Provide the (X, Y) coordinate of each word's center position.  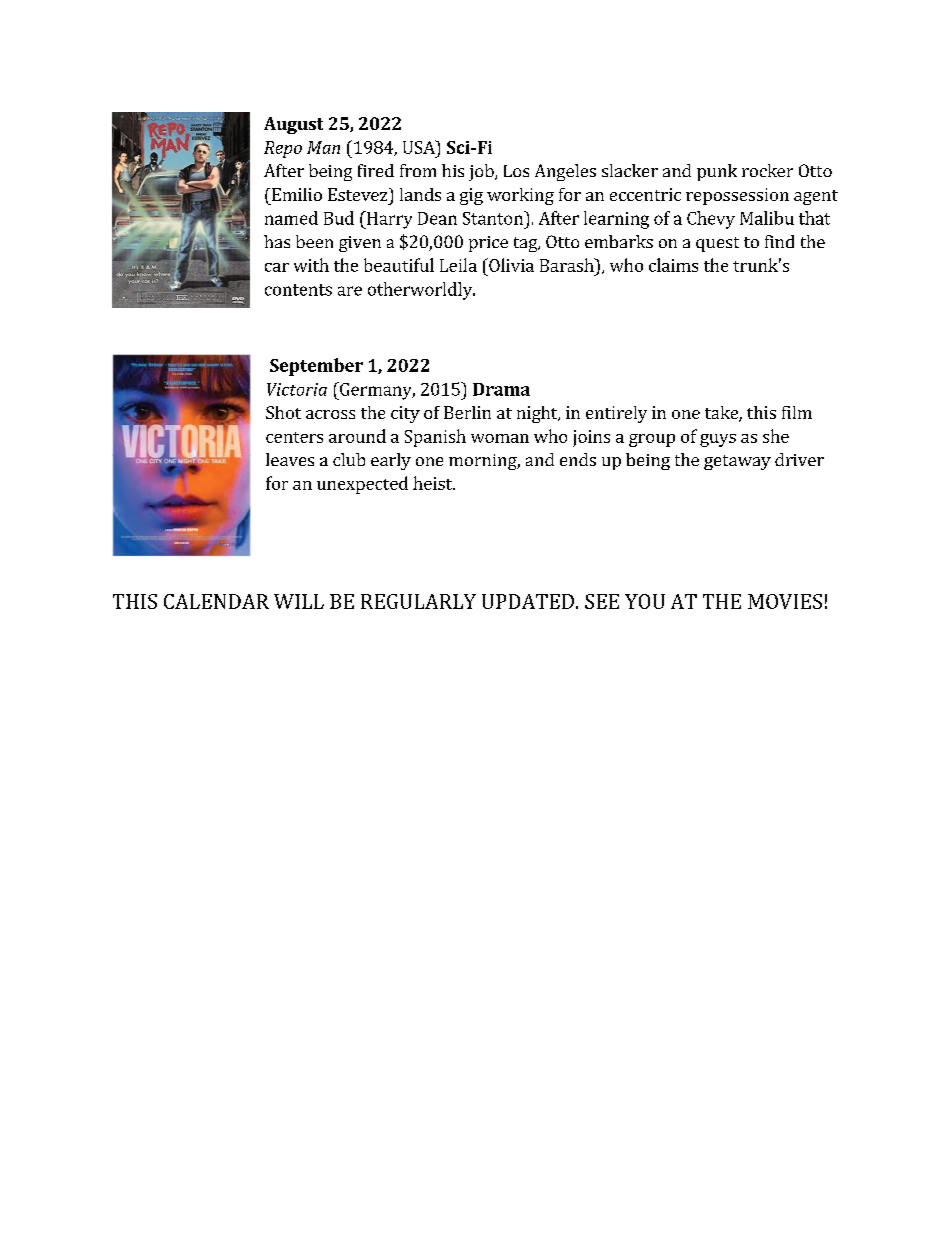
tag (527, 244)
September (316, 367)
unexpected (362, 485)
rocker (767, 170)
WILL (299, 601)
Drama (501, 389)
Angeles (565, 172)
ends (578, 459)
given (360, 244)
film (797, 412)
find (779, 241)
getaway (737, 462)
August (293, 125)
